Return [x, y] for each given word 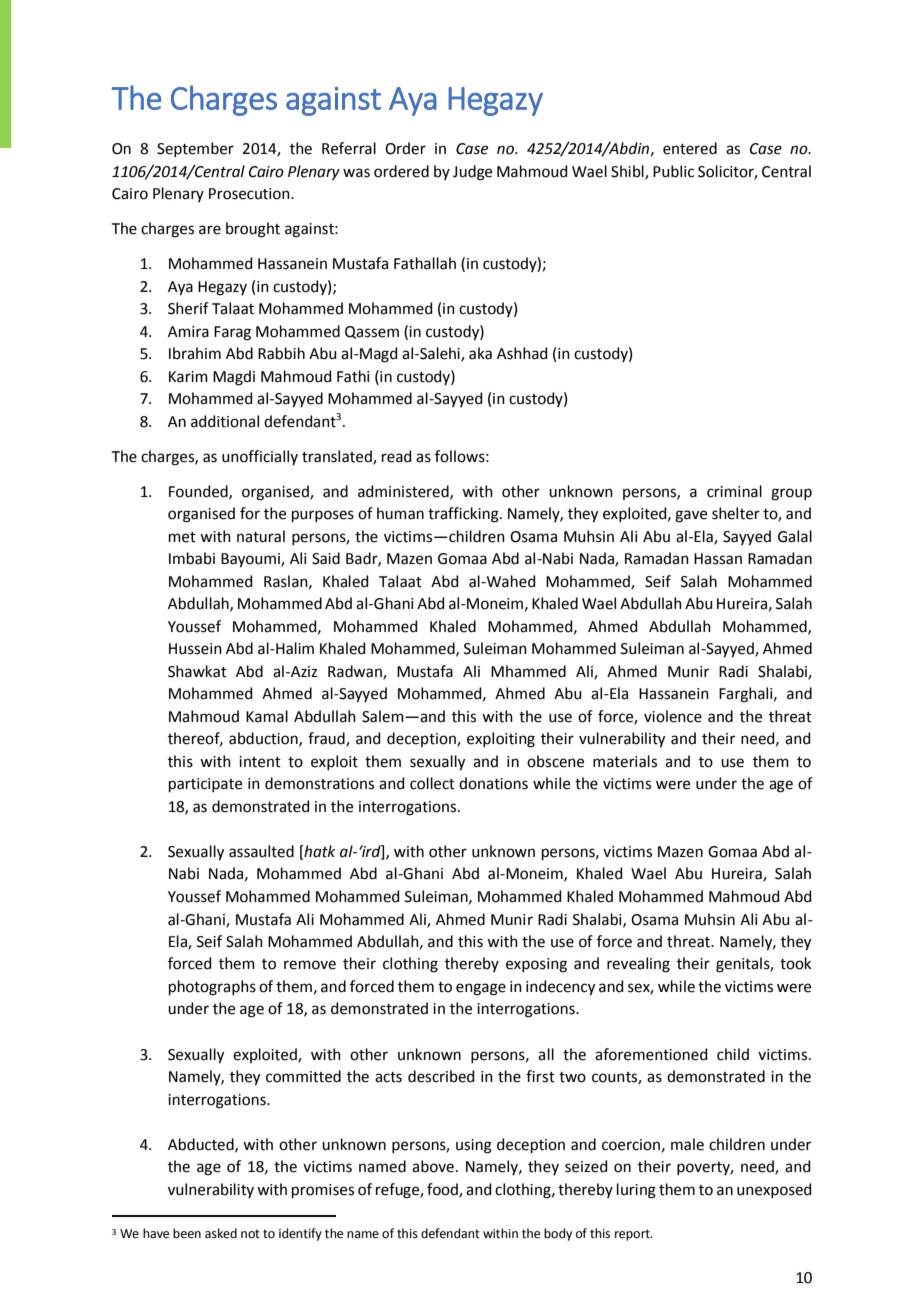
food [443, 1190]
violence [673, 716]
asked [221, 1233]
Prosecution [250, 194]
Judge [472, 173]
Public [673, 171]
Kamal [267, 716]
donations [493, 783]
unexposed [774, 1190]
